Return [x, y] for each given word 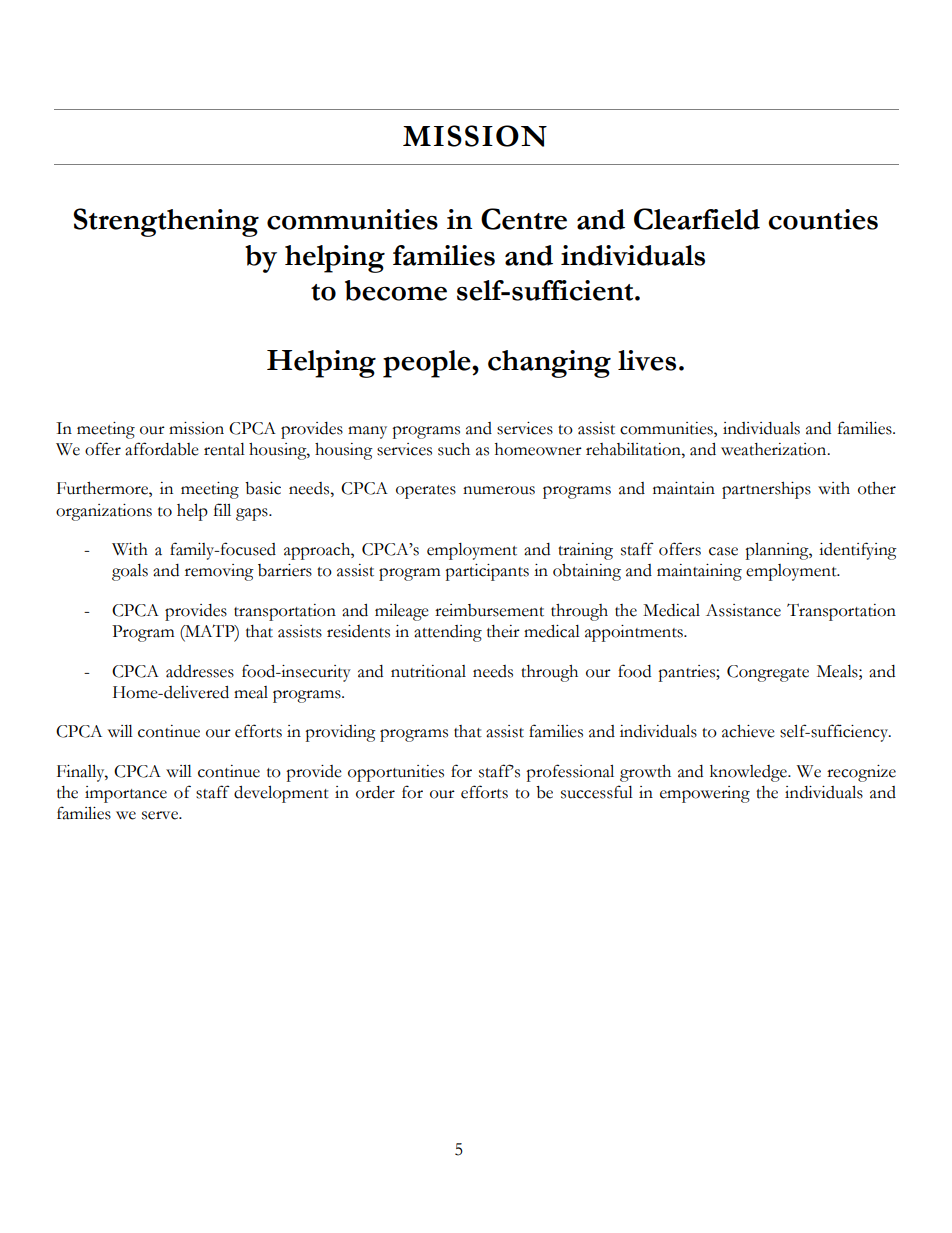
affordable [162, 449]
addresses [200, 671]
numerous [499, 490]
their [503, 631]
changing [549, 364]
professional [570, 773]
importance [126, 794]
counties [823, 219]
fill [222, 509]
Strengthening [166, 222]
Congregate [768, 673]
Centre [524, 219]
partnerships [766, 490]
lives [647, 360]
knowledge [749, 773]
